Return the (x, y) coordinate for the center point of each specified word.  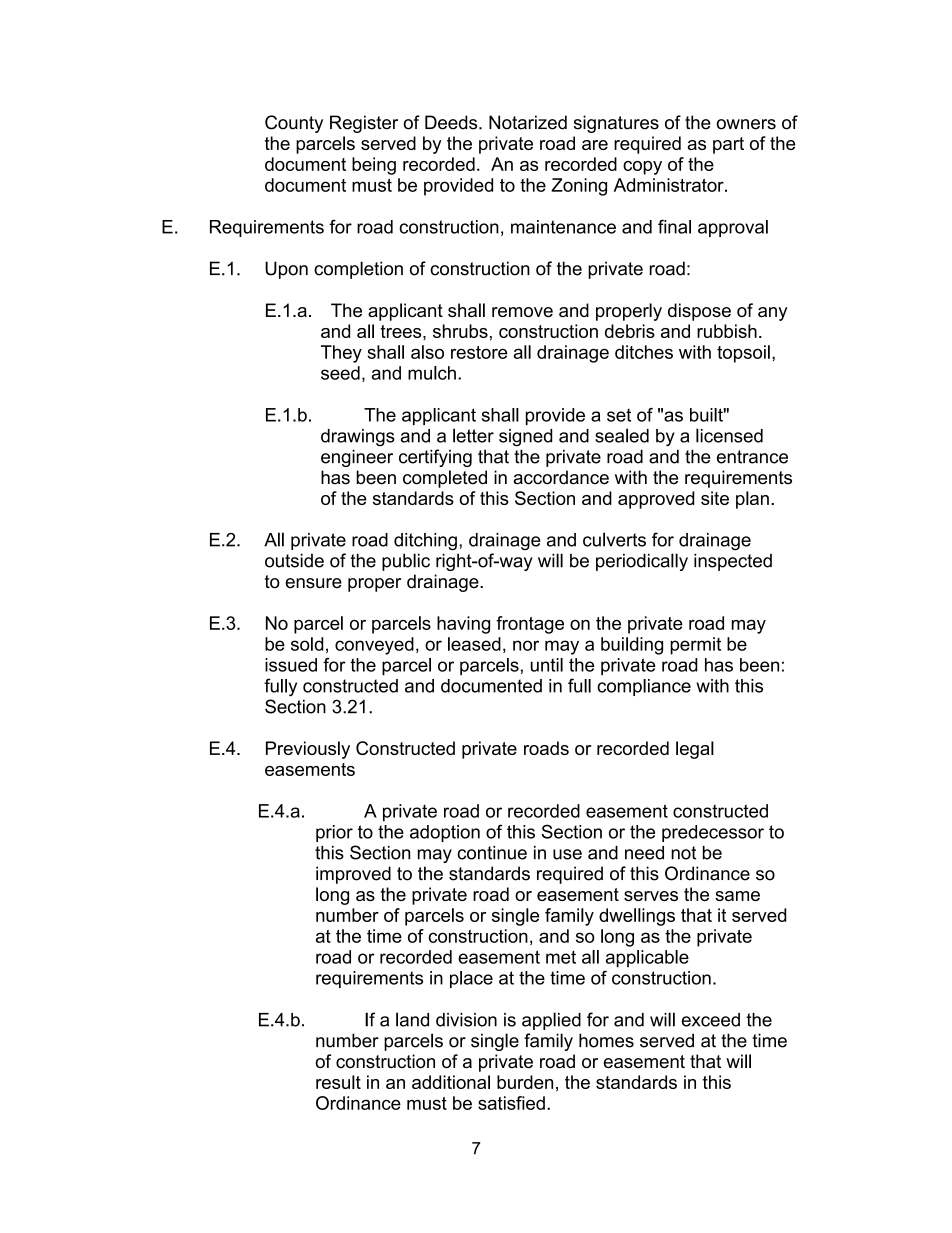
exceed (711, 1020)
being (374, 166)
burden (525, 1082)
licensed (729, 435)
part (728, 145)
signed (525, 438)
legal (695, 750)
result (338, 1082)
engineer (357, 458)
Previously (308, 750)
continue (492, 853)
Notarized (528, 122)
